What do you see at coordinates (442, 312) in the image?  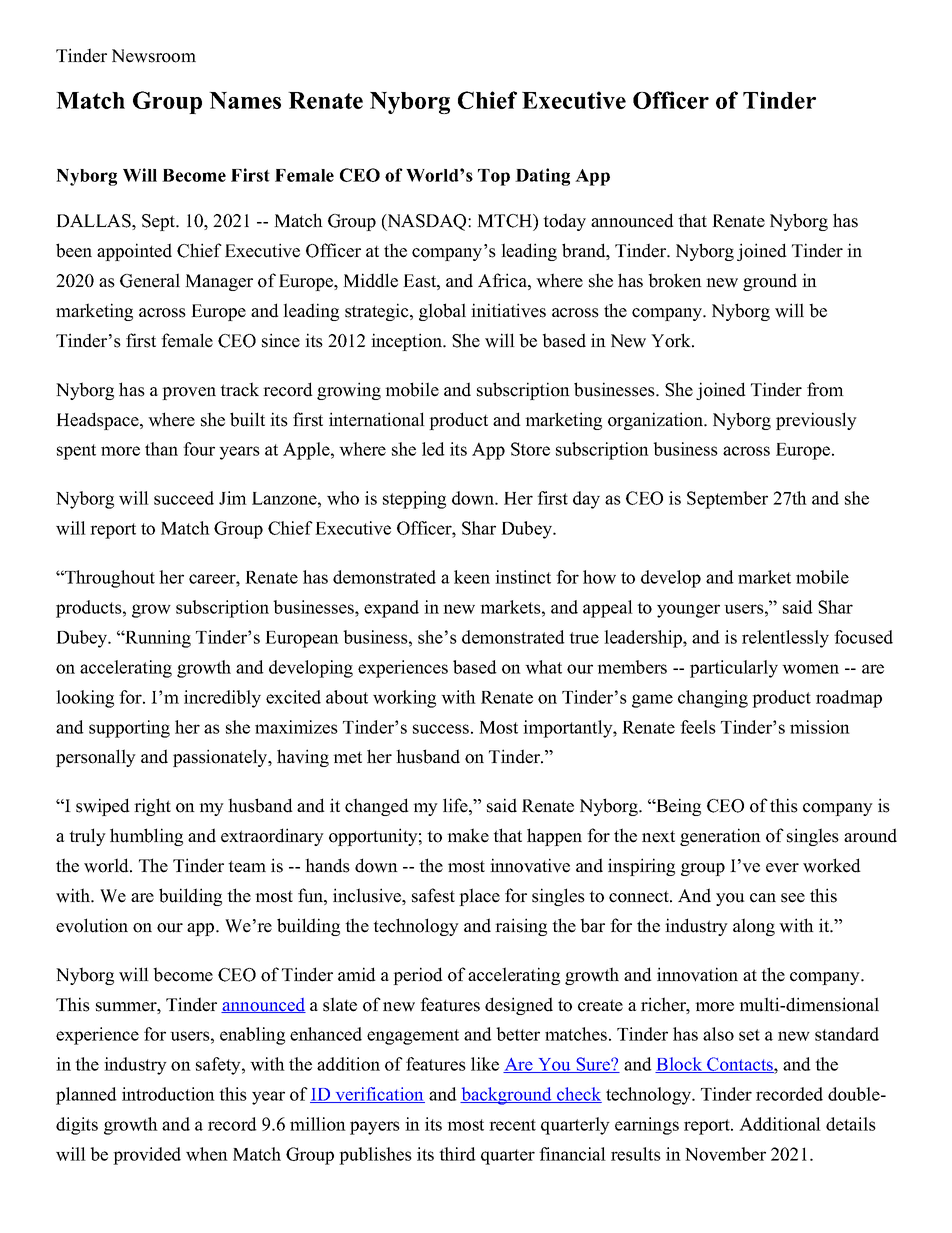 I see `global` at bounding box center [442, 312].
